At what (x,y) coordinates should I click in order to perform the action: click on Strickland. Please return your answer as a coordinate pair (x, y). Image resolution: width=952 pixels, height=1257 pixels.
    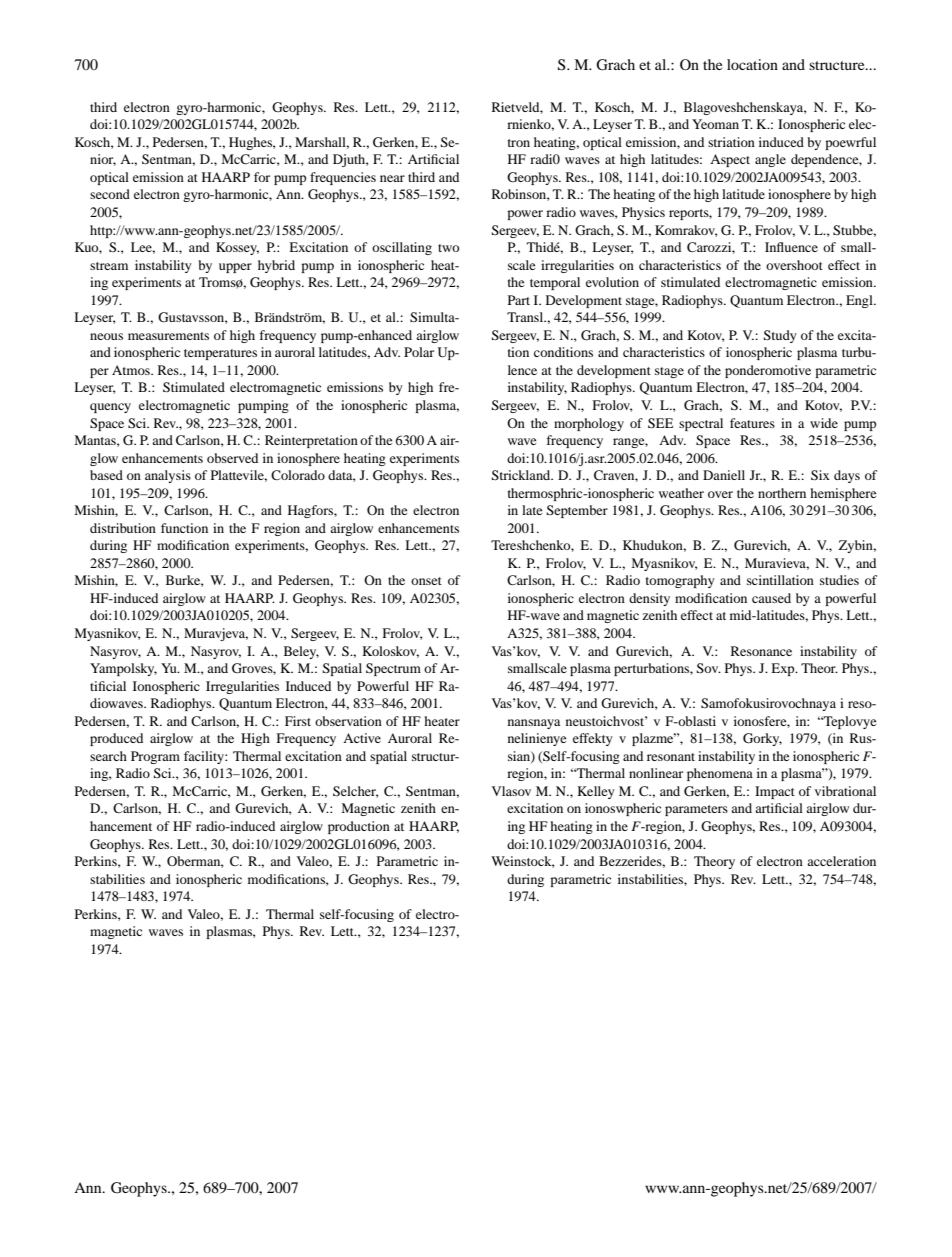
    Looking at the image, I should click on (522, 475).
